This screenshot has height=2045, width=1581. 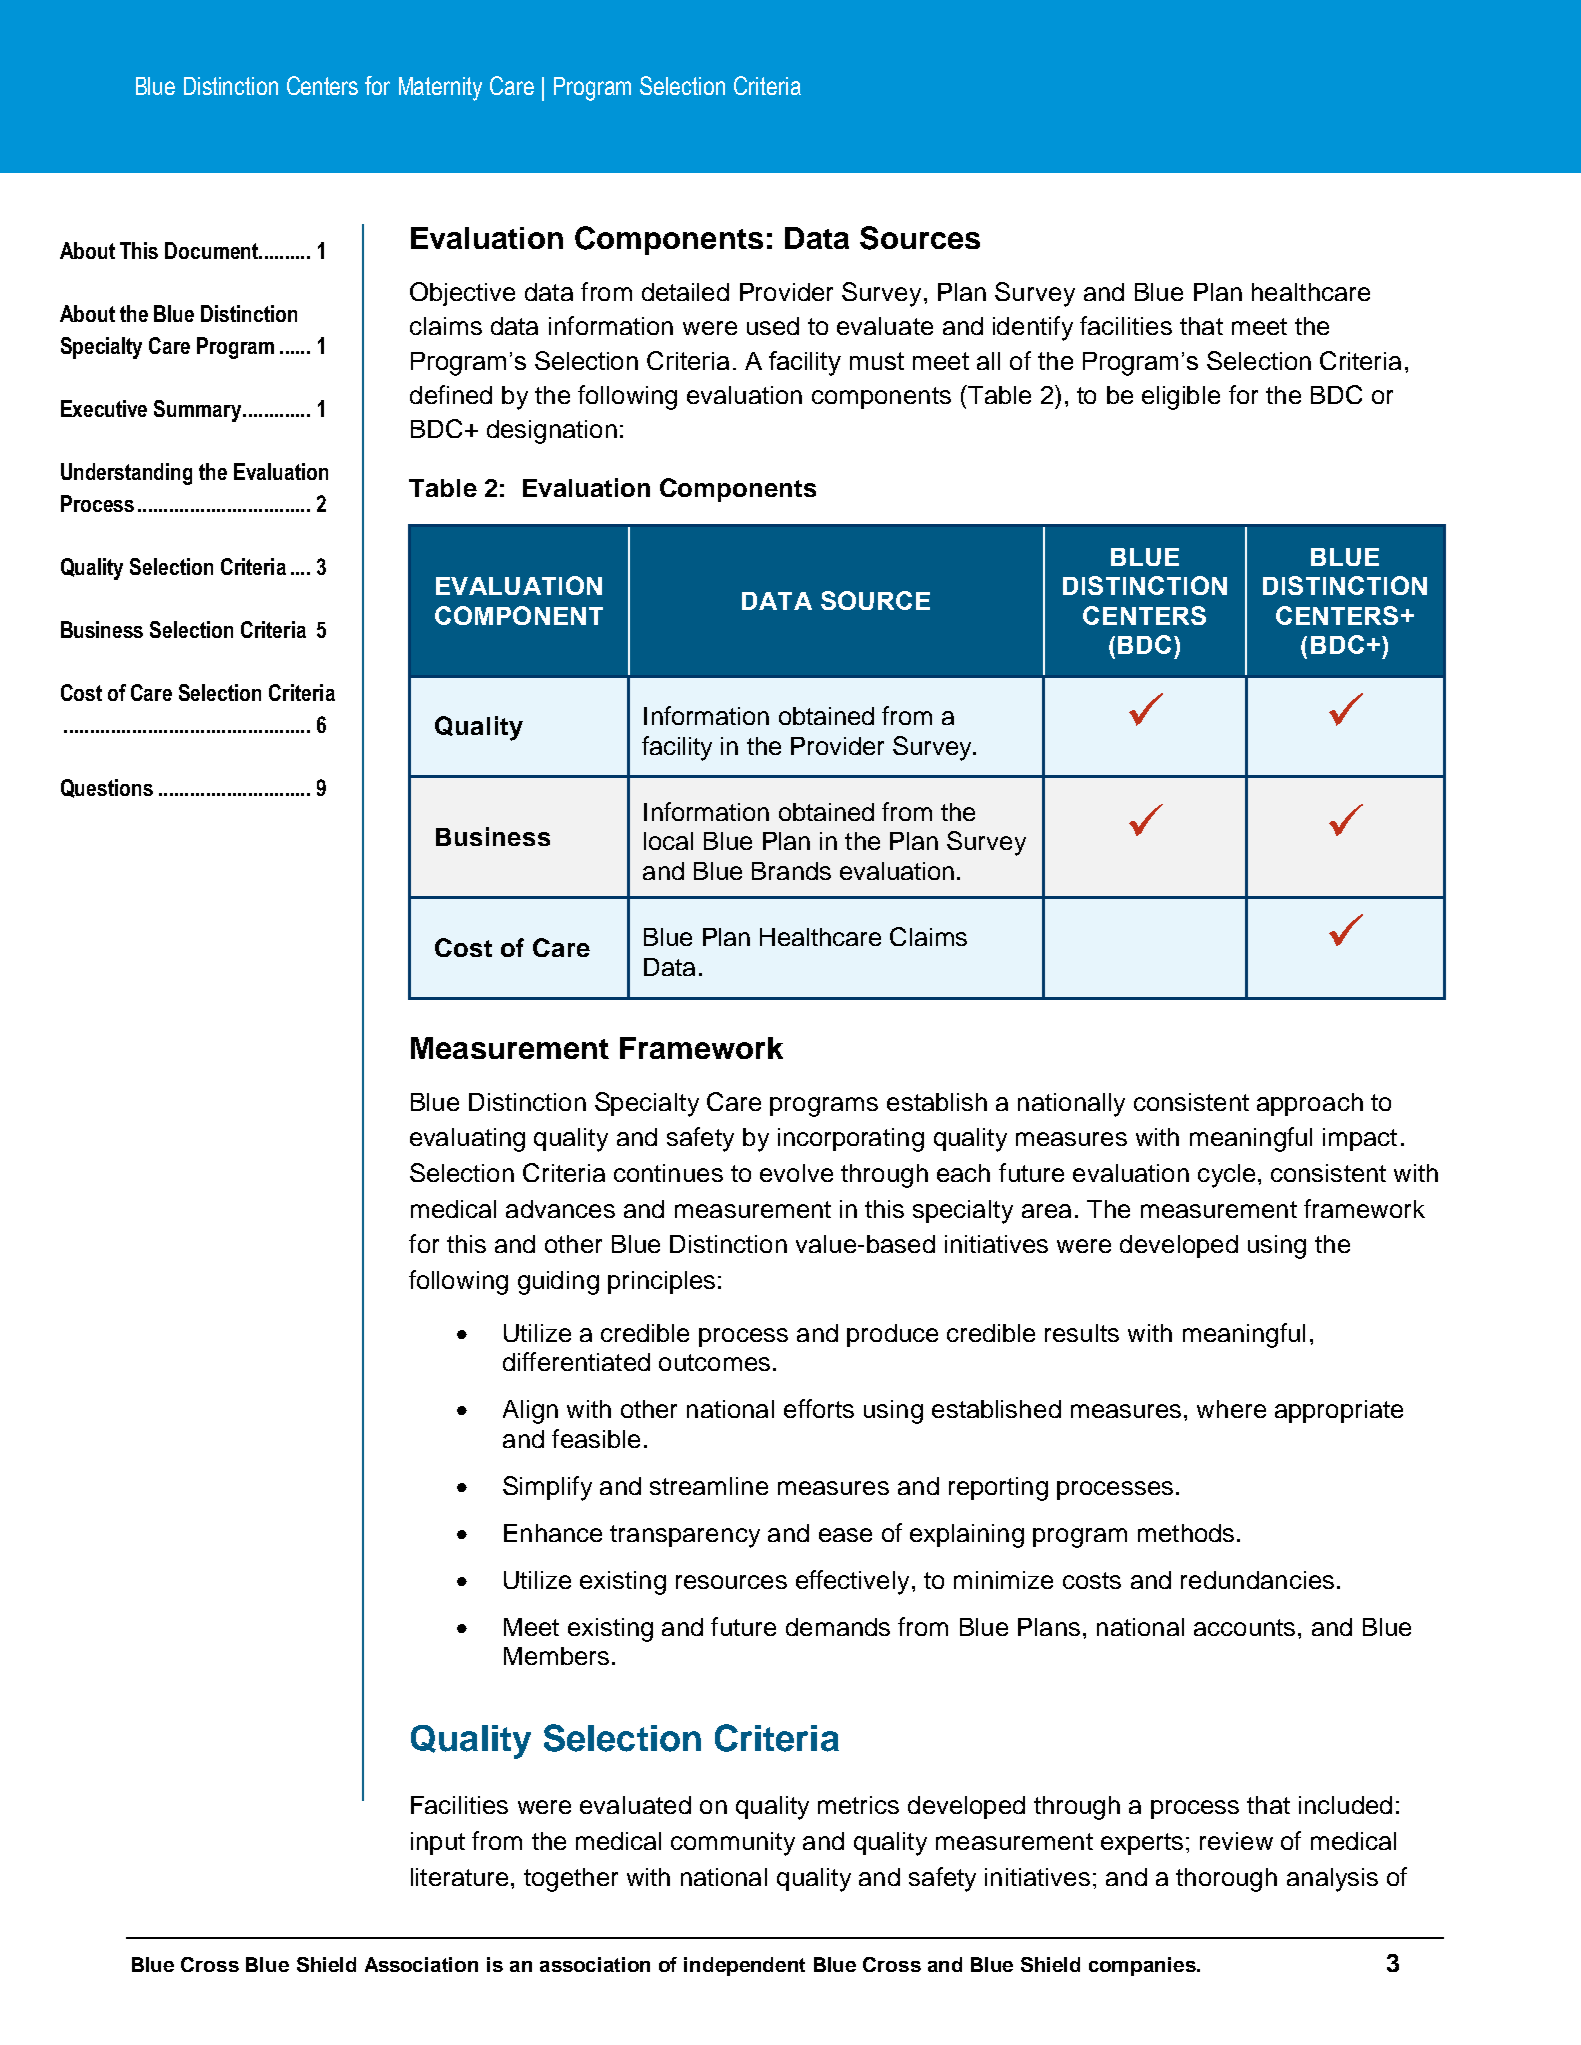 What do you see at coordinates (467, 1140) in the screenshot?
I see `evaluating` at bounding box center [467, 1140].
